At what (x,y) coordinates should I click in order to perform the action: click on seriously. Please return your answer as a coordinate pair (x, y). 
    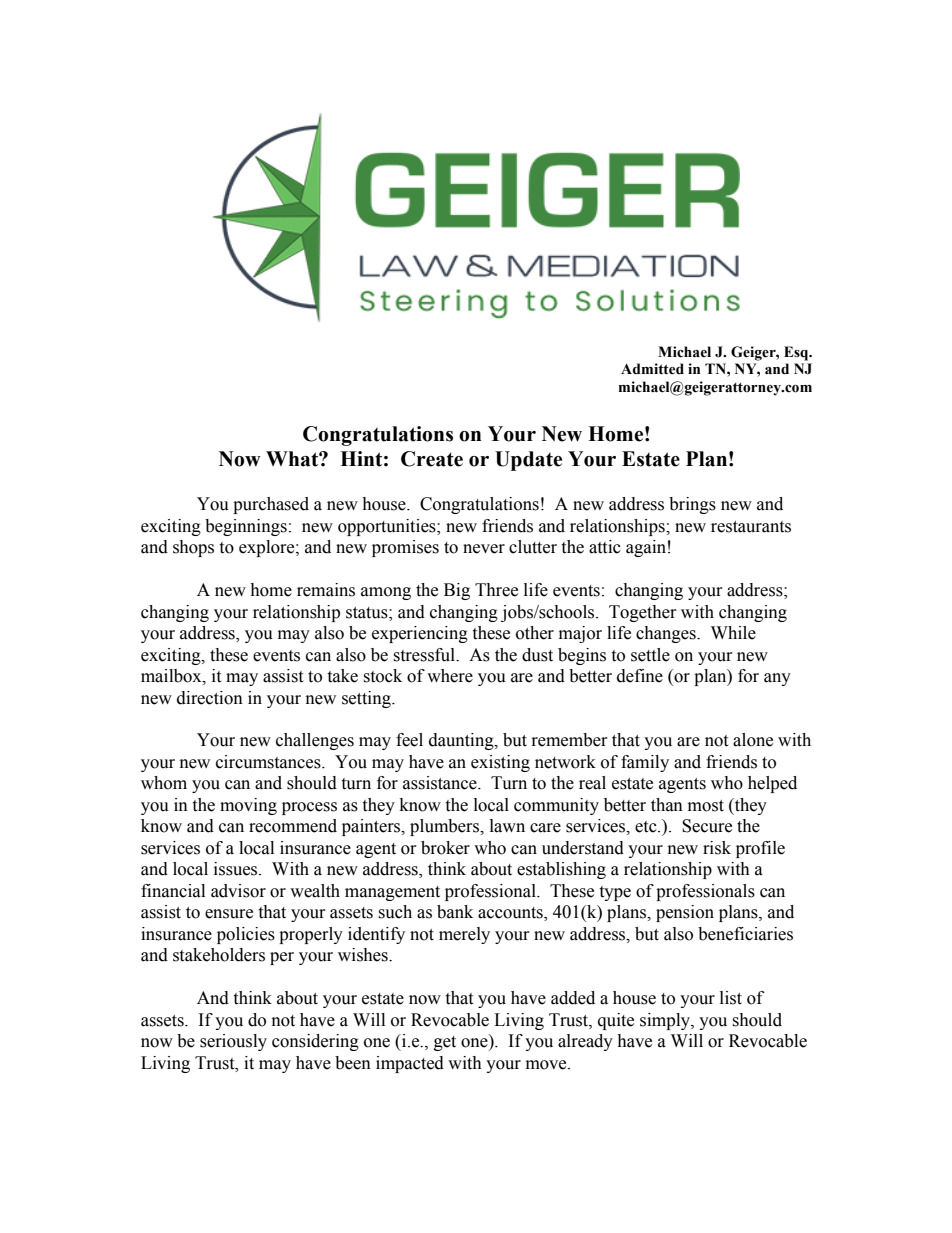
    Looking at the image, I should click on (233, 1042).
